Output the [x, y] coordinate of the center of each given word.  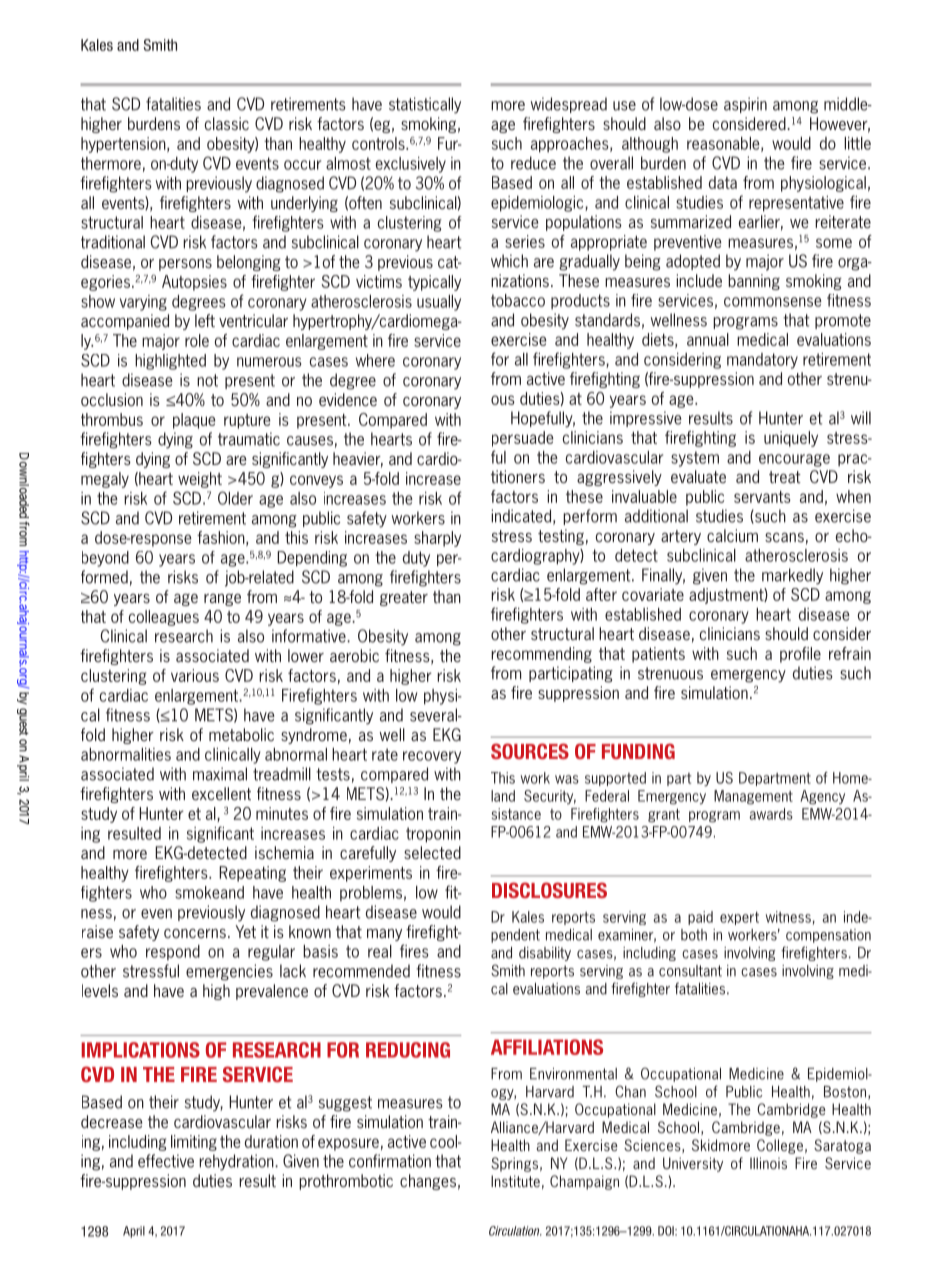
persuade [522, 439]
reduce [533, 163]
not [207, 380]
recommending [541, 655]
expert [739, 918]
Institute [515, 1181]
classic [227, 123]
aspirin [745, 105]
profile [800, 655]
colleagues [164, 618]
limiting [194, 1143]
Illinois [768, 1163]
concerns [195, 933]
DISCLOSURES [549, 890]
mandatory [762, 361]
